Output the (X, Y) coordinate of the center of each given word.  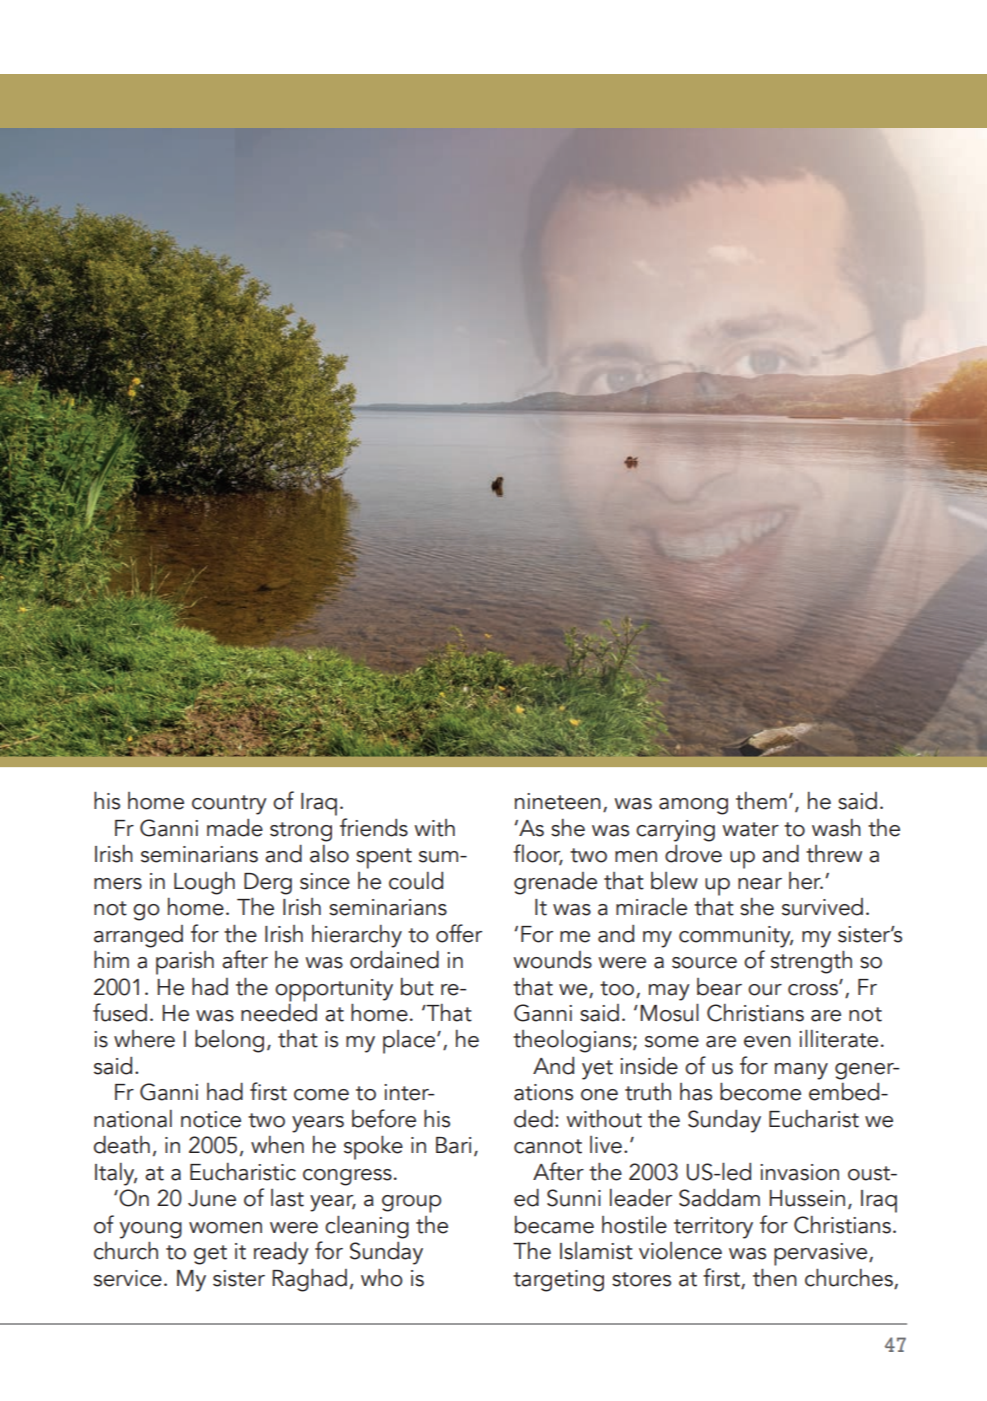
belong (229, 1041)
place (410, 1042)
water (750, 829)
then (775, 1277)
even (767, 1042)
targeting (558, 1281)
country (229, 805)
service (128, 1278)
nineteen (558, 801)
